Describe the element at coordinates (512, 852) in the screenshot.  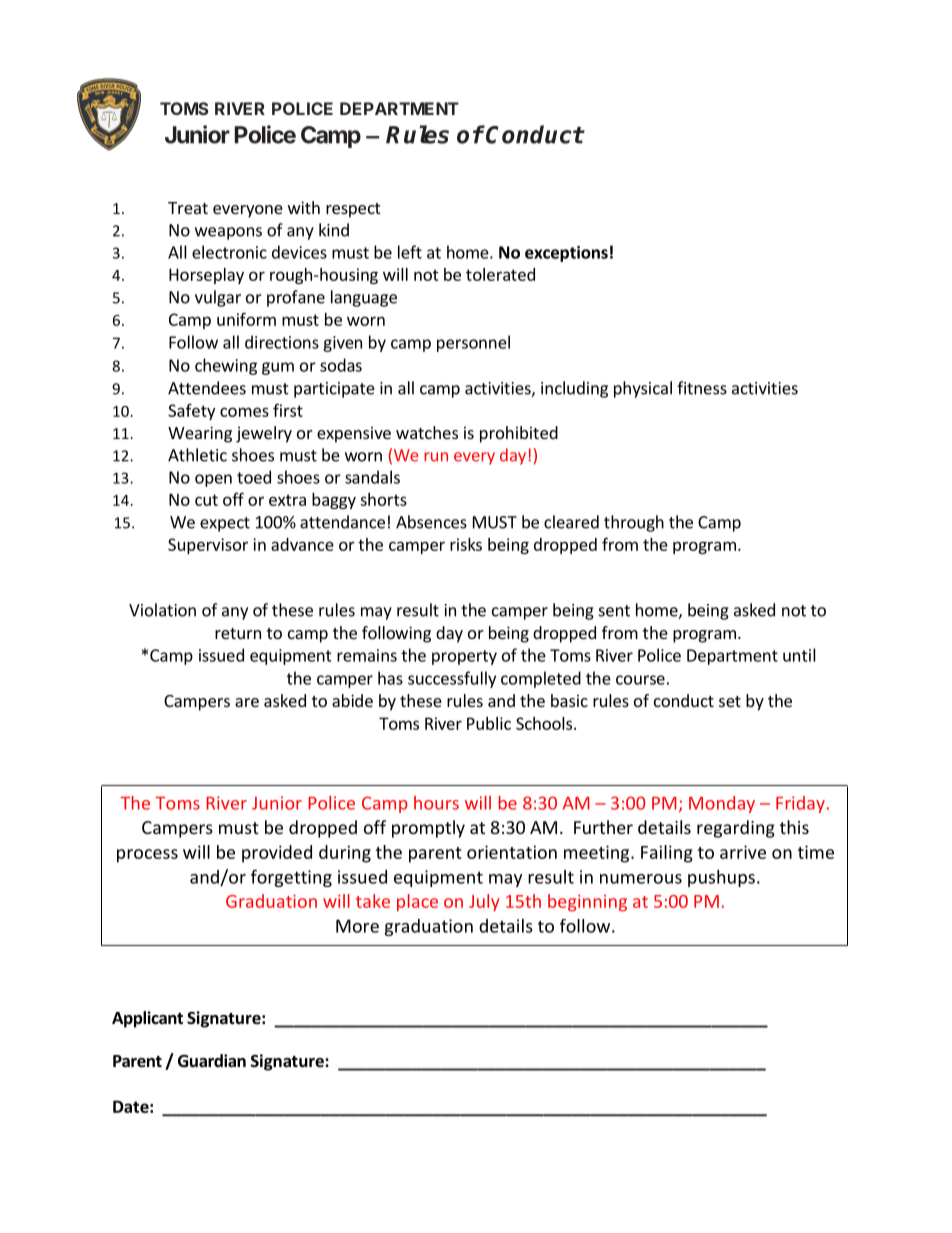
I see `orientation` at that location.
